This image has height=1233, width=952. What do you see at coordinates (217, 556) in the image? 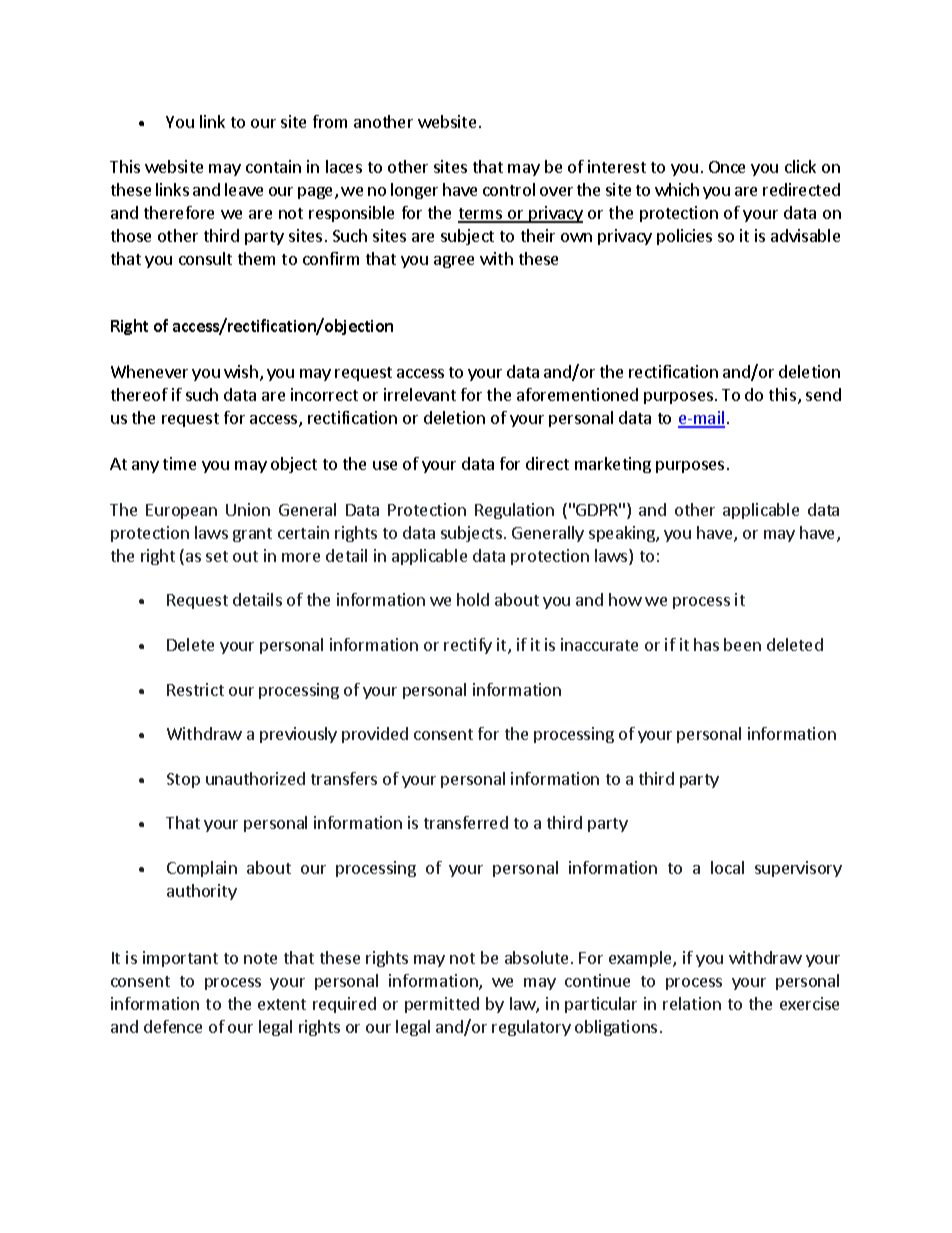
I see `set` at bounding box center [217, 556].
